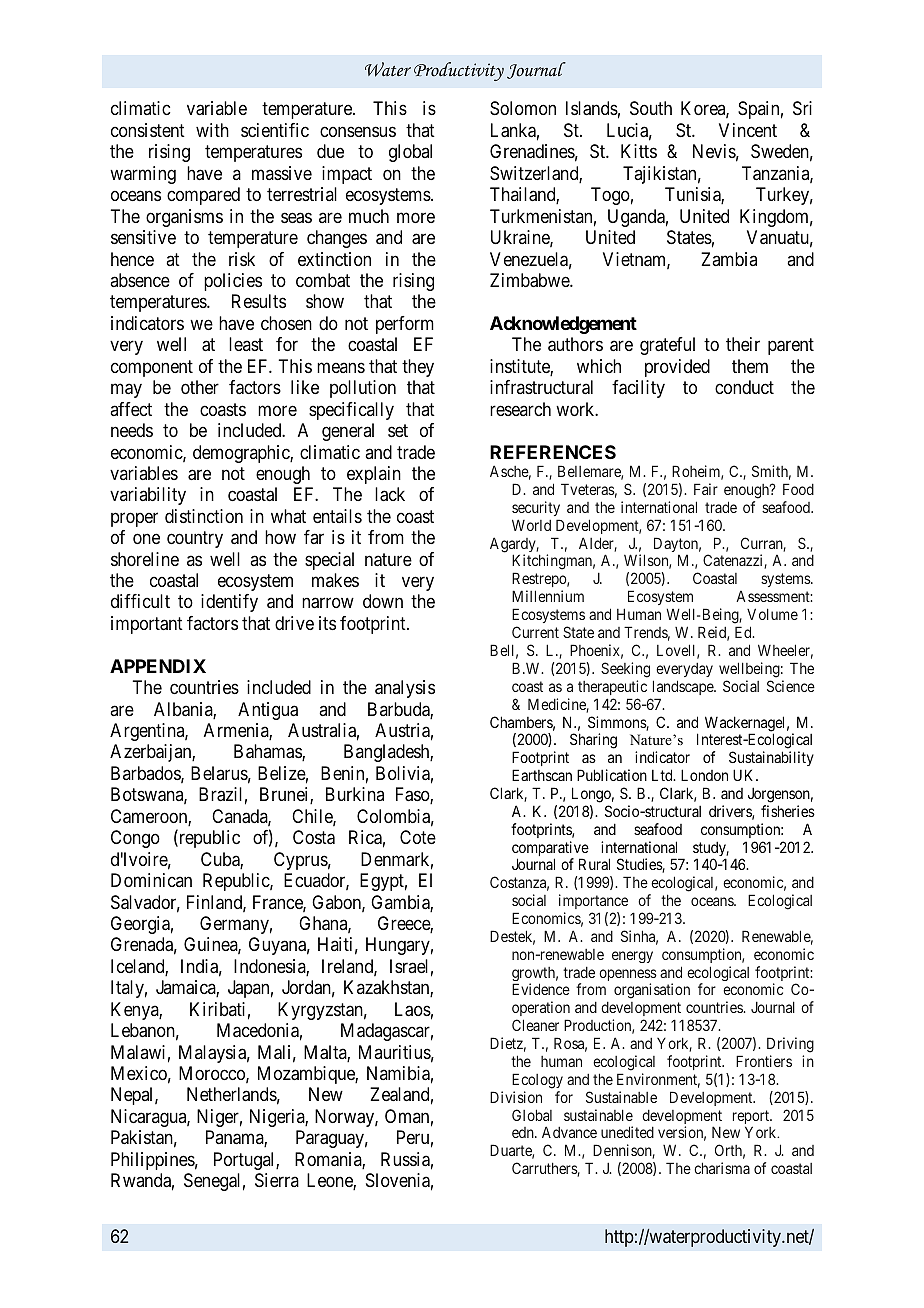  Describe the element at coordinates (722, 1168) in the screenshot. I see `charisma` at that location.
